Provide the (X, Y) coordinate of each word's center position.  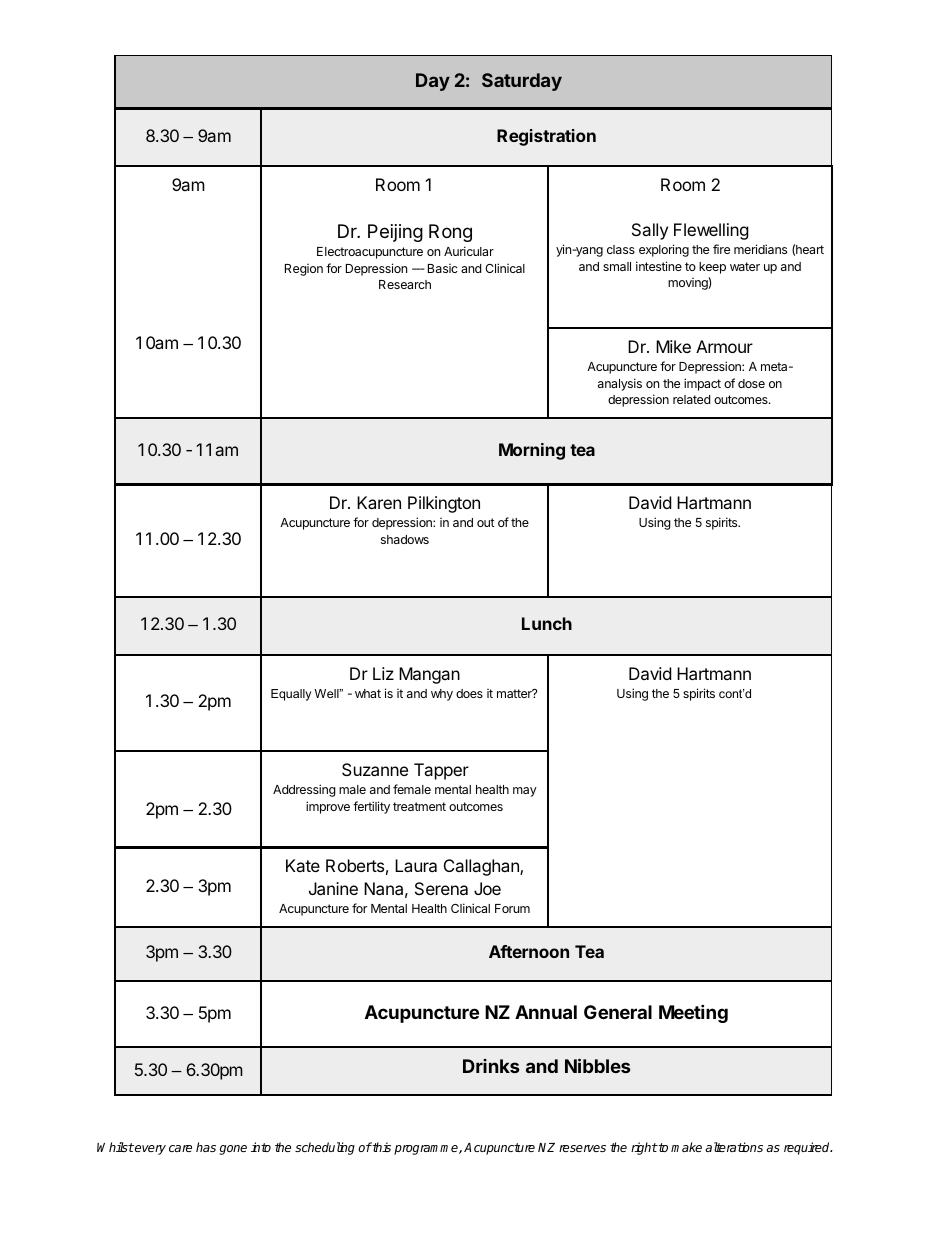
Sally (650, 231)
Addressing (304, 790)
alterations (734, 1147)
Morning (532, 451)
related (691, 399)
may (525, 792)
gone (233, 1150)
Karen (379, 502)
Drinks (491, 1066)
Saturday (522, 82)
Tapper (441, 771)
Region (304, 270)
